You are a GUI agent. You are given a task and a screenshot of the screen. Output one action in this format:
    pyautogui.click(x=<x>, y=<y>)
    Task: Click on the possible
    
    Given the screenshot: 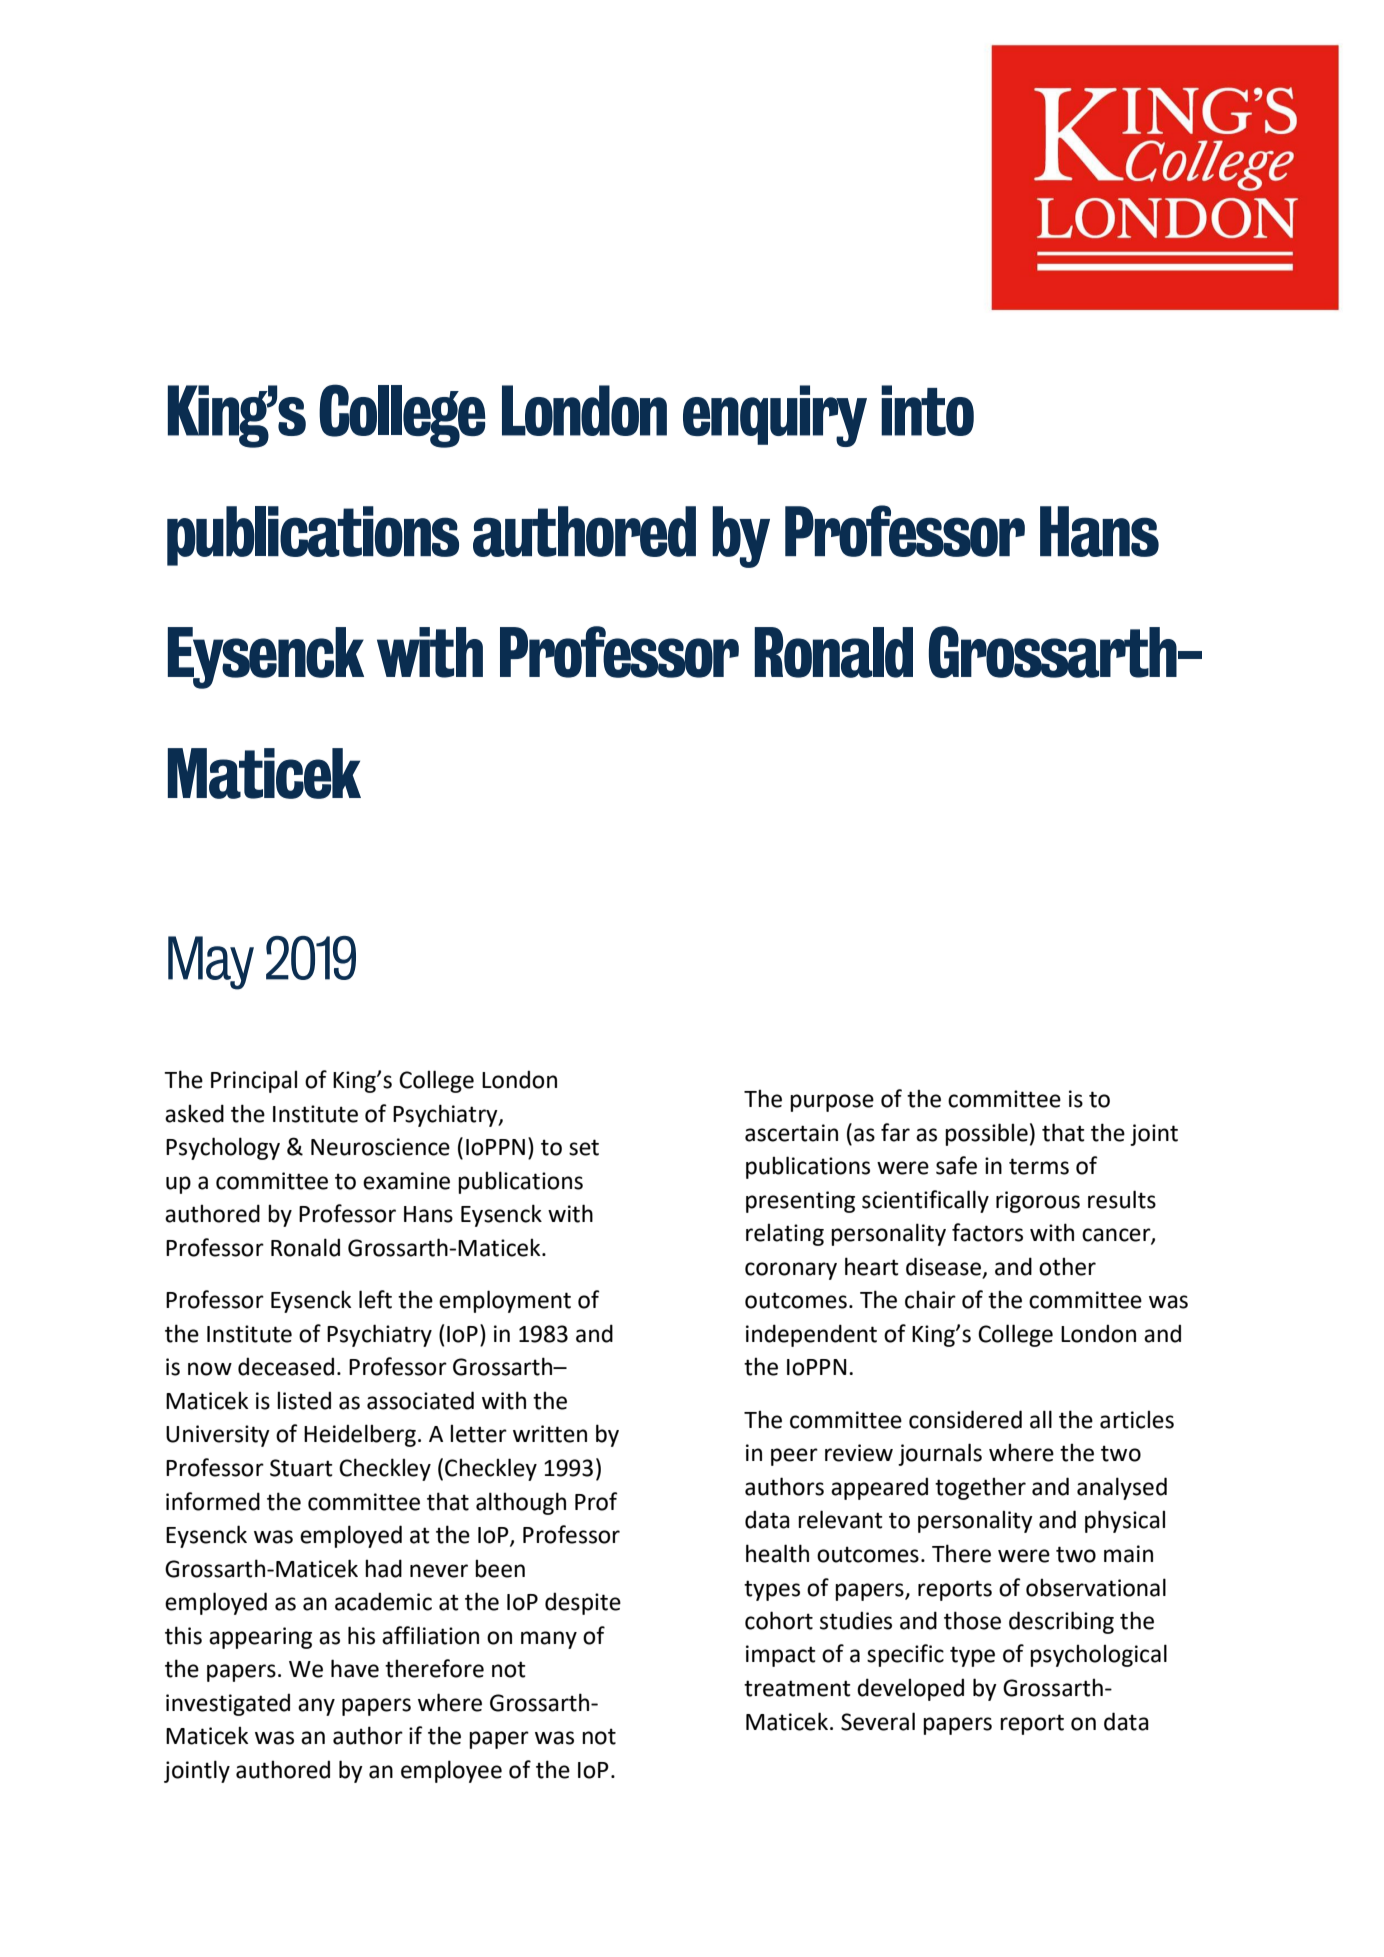 What is the action you would take?
    pyautogui.click(x=986, y=1134)
